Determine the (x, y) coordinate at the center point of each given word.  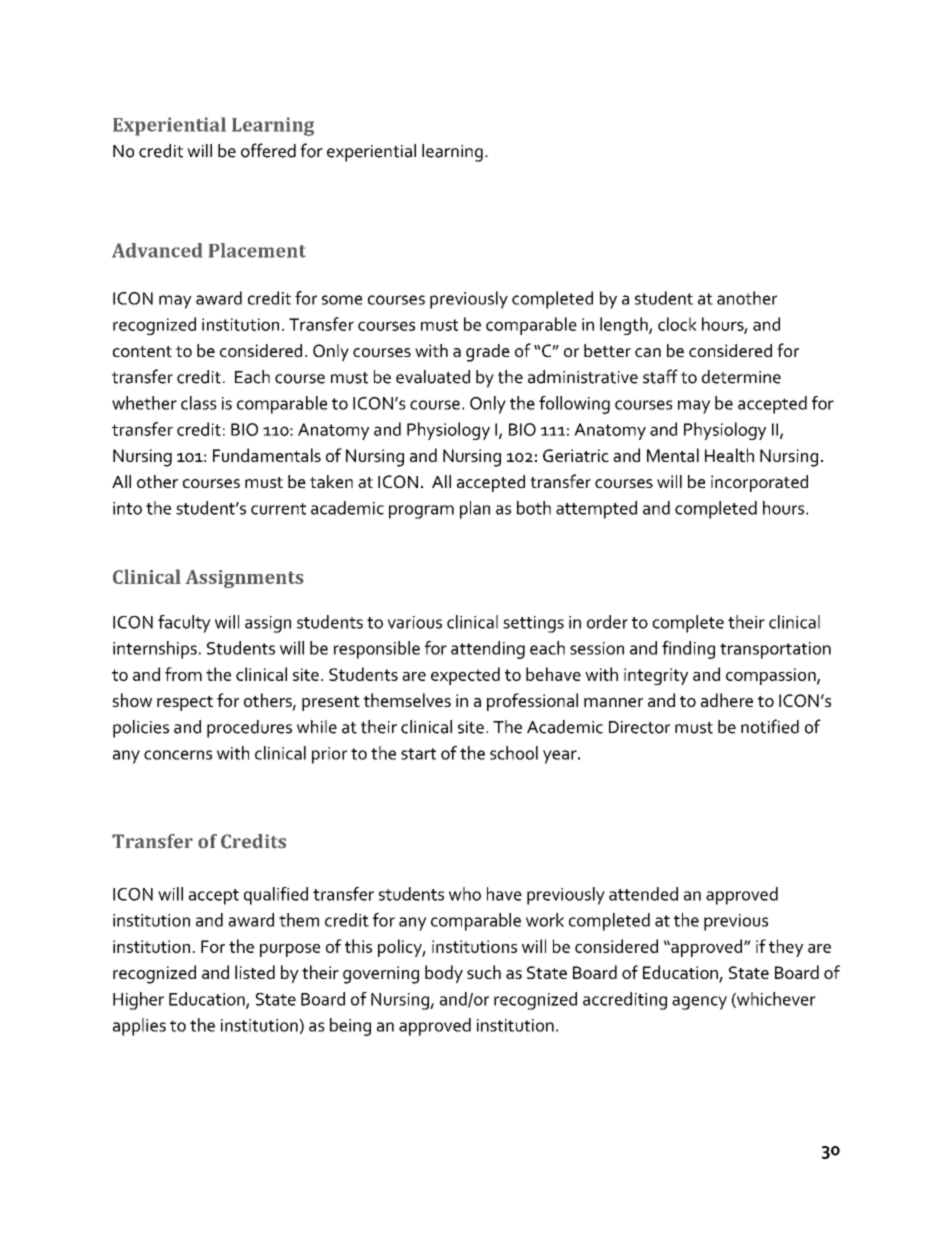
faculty (184, 624)
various (414, 622)
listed (255, 972)
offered (268, 150)
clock (677, 324)
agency (699, 1003)
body (444, 974)
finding (688, 650)
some (342, 300)
